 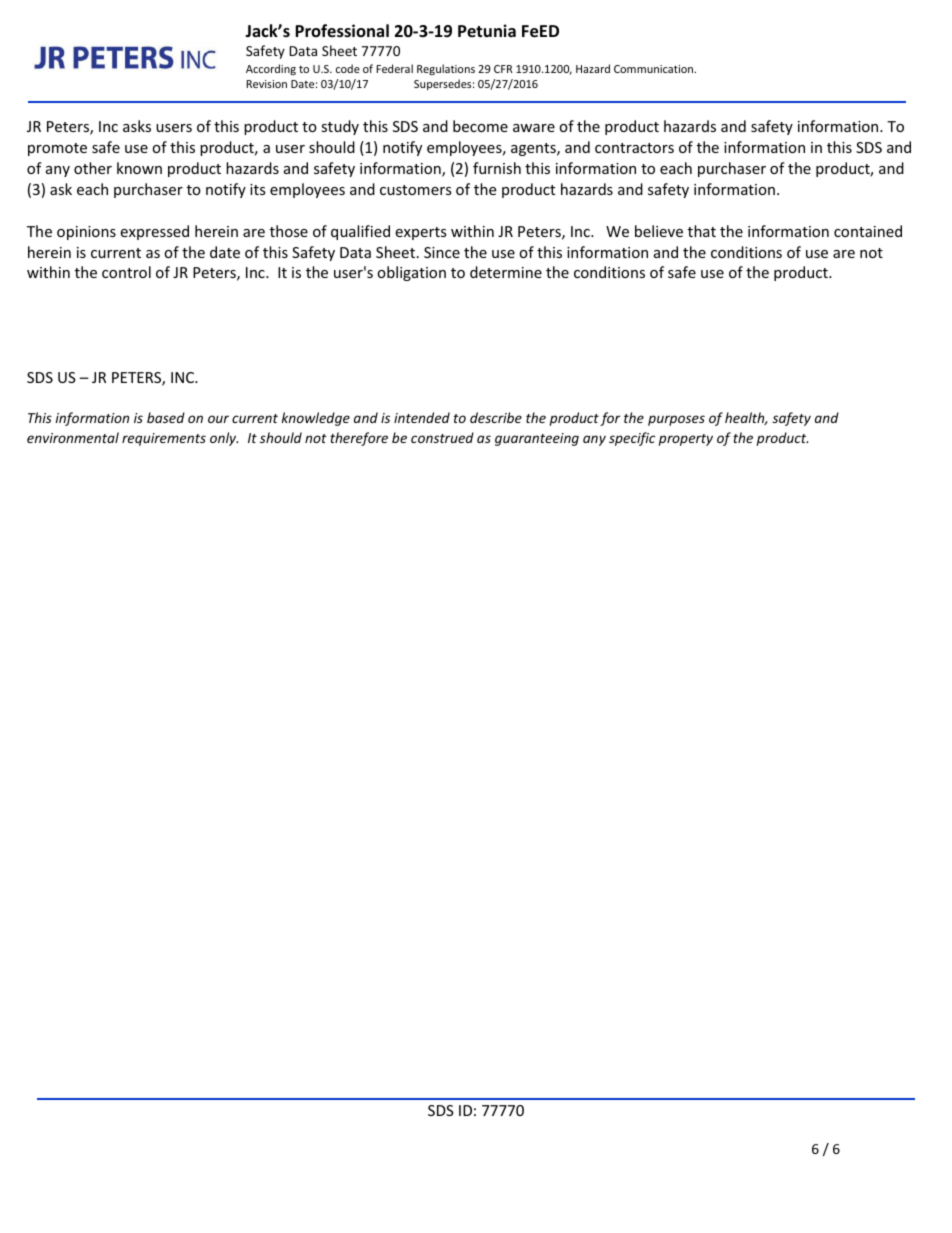 I want to click on known, so click(x=139, y=168).
